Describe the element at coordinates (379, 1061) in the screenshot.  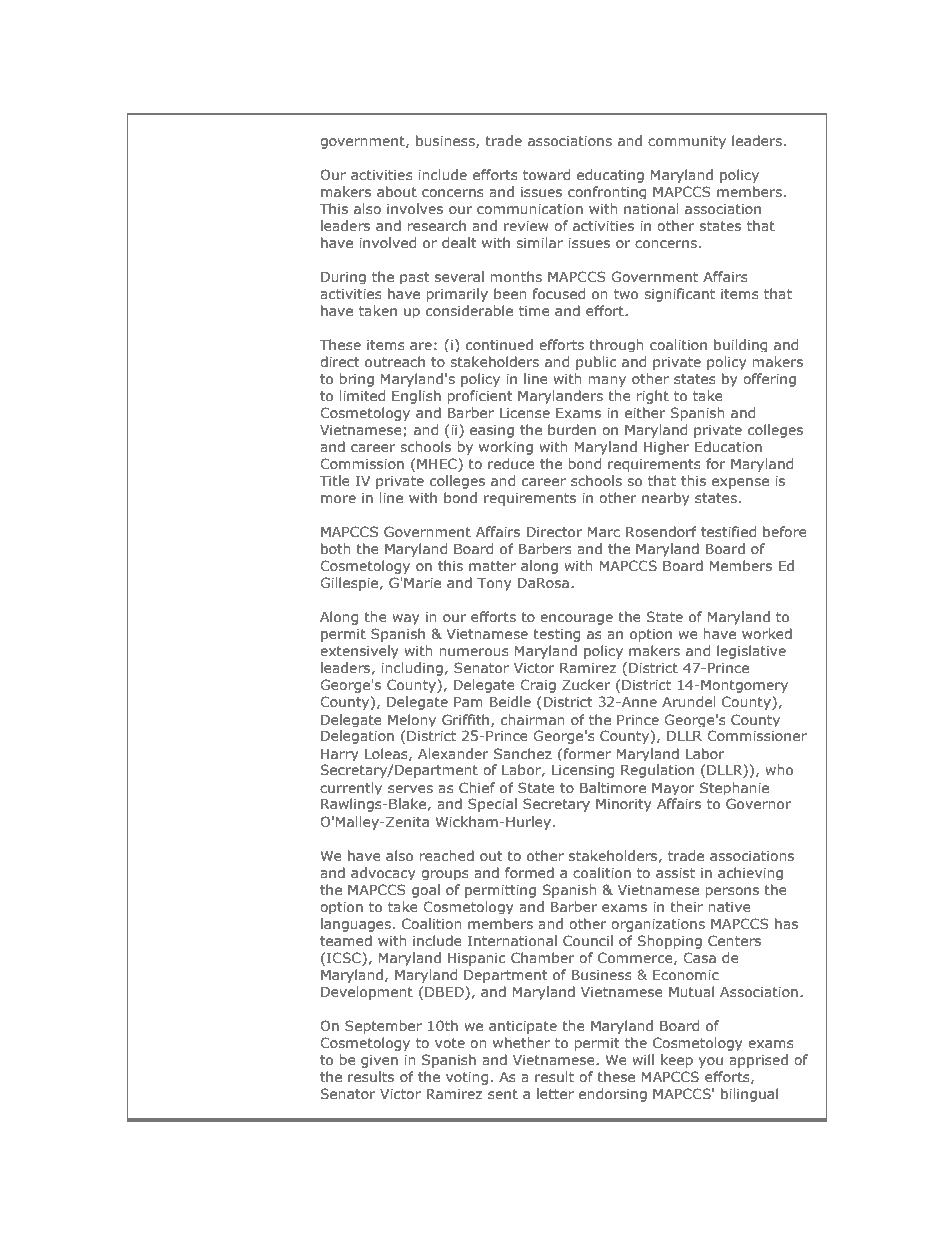
I see `given` at that location.
